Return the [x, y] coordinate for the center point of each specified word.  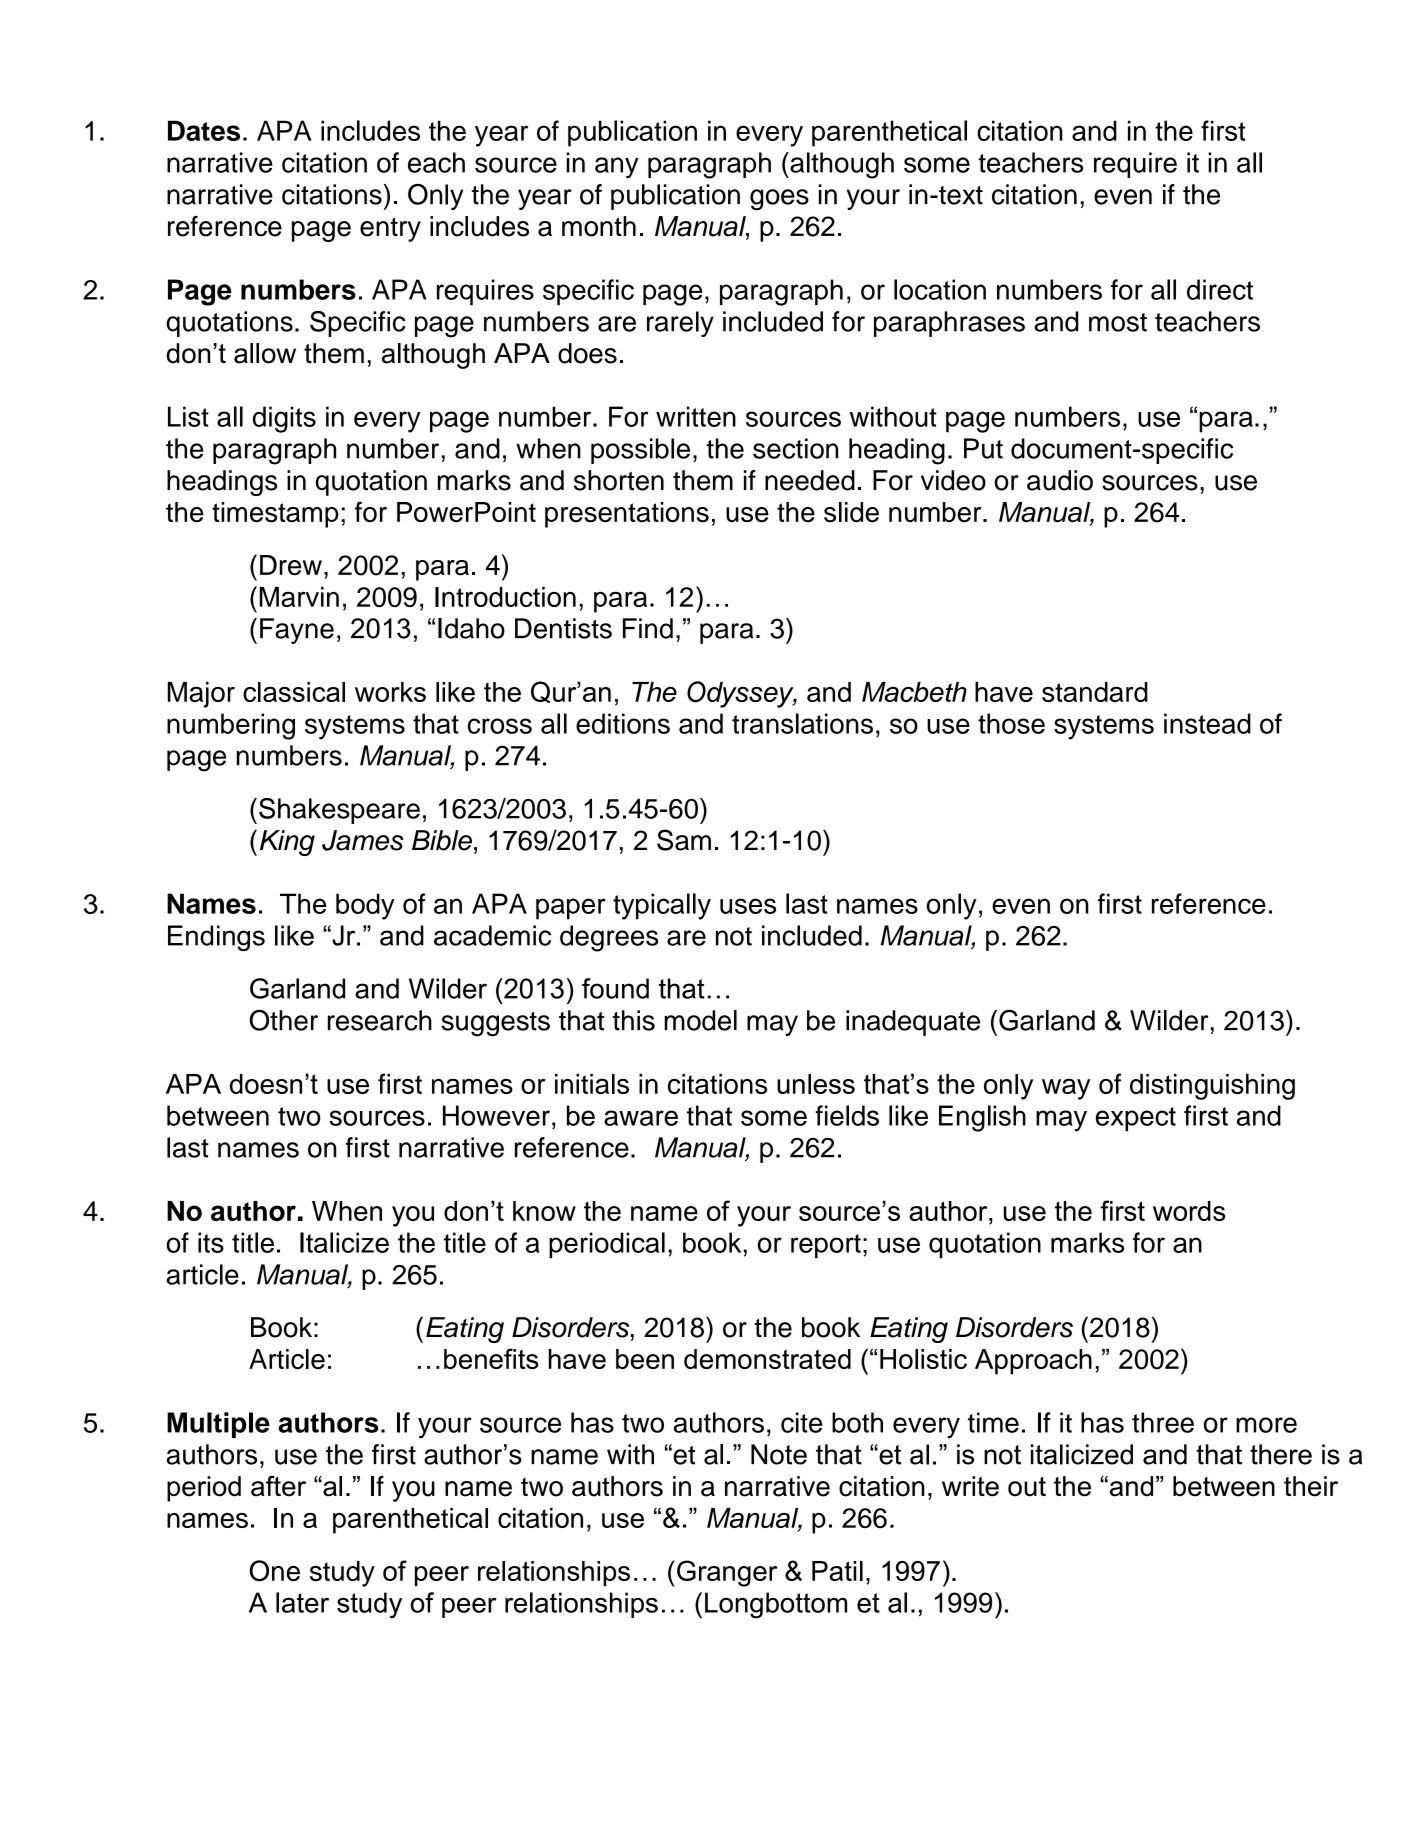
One [274, 1571]
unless [816, 1084]
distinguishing [1212, 1087]
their [1311, 1486]
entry [390, 229]
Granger [727, 1573]
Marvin [299, 597]
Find [648, 628]
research [380, 1020]
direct [1220, 289]
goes [779, 200]
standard [1095, 692]
